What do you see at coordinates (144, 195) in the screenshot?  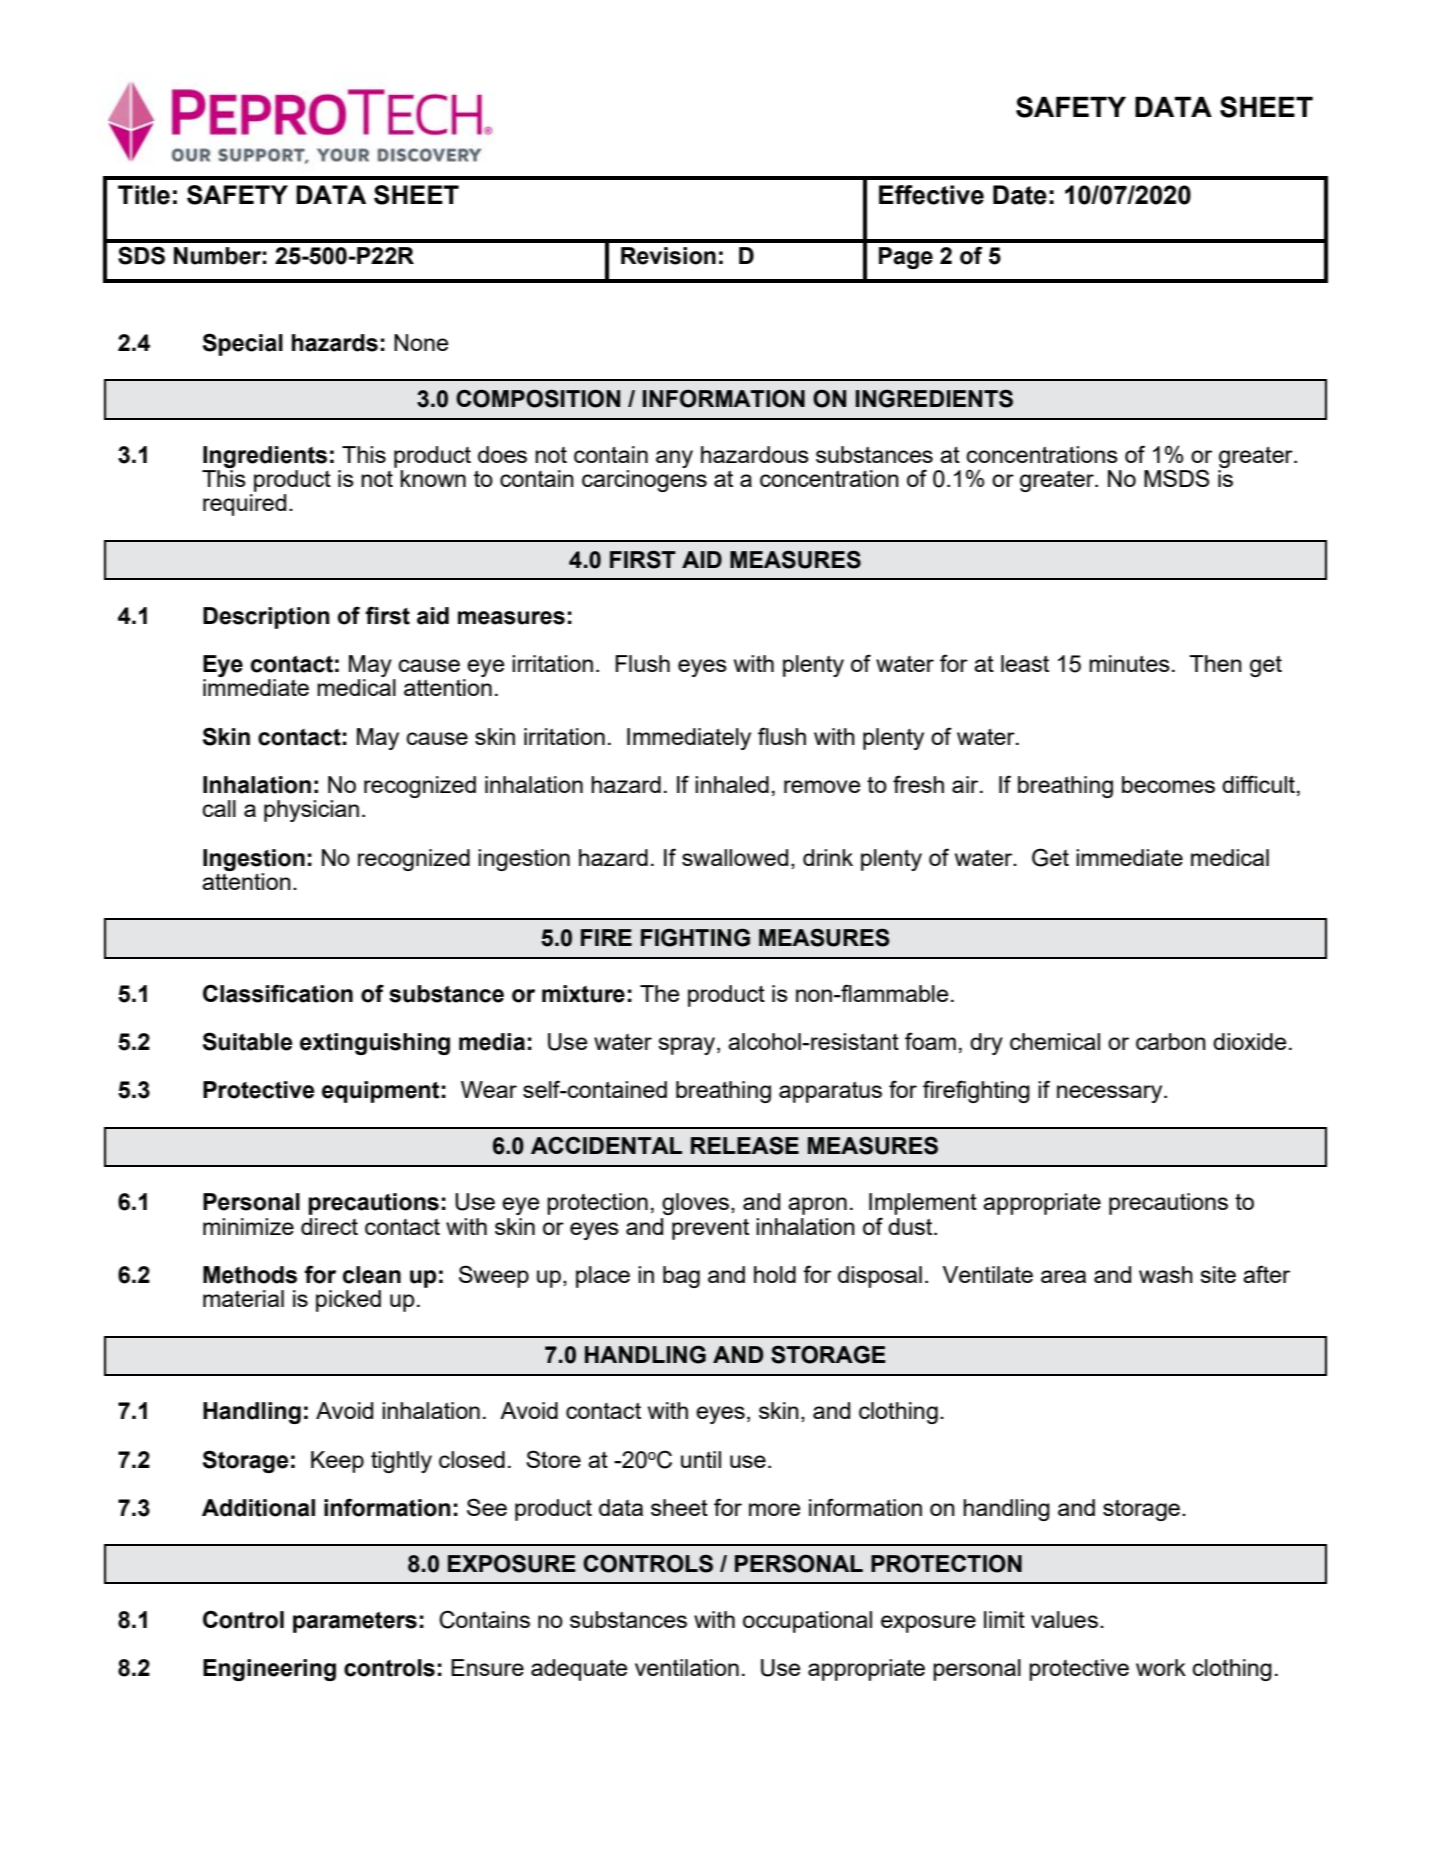 I see `Title` at bounding box center [144, 195].
